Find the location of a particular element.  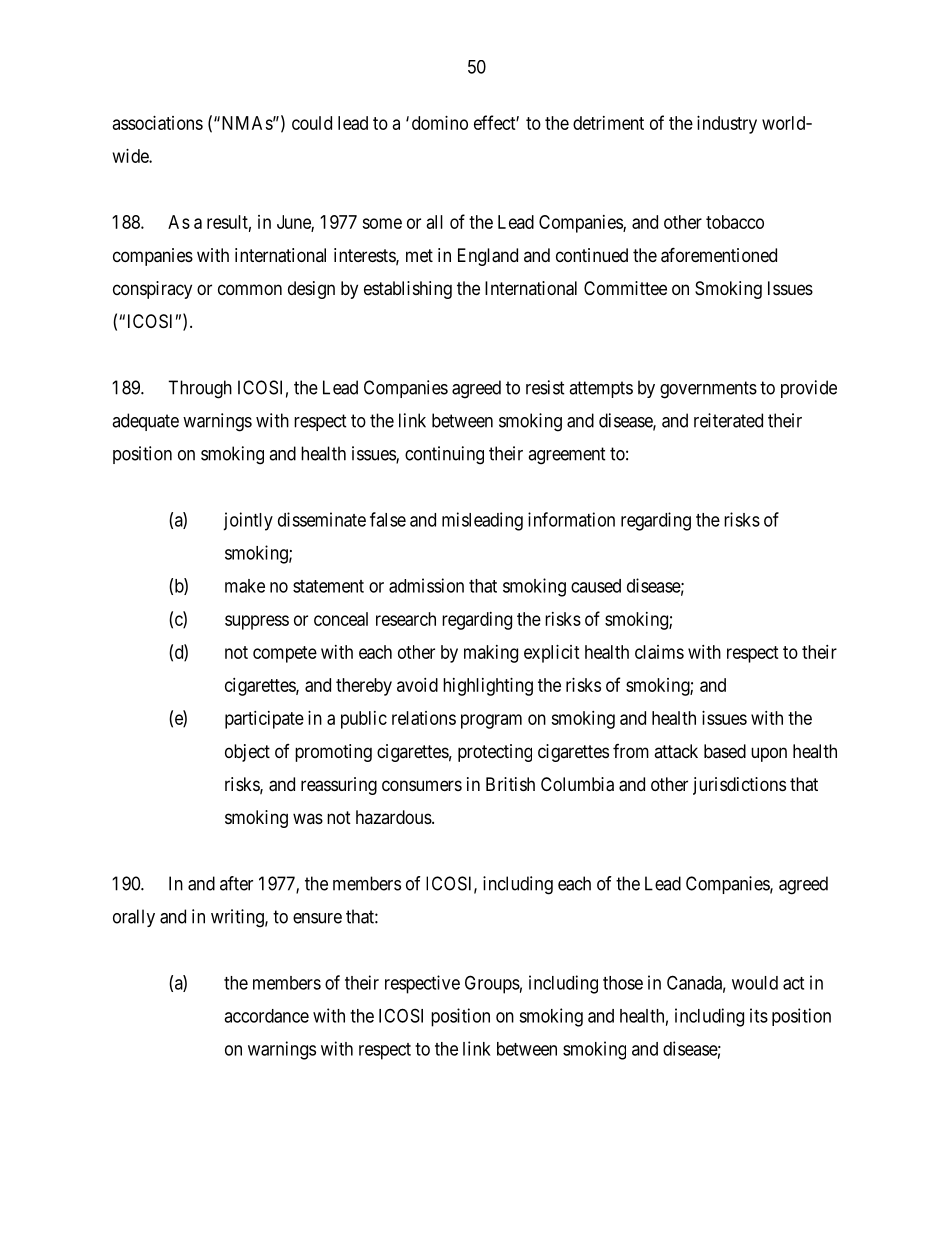

accordance is located at coordinates (266, 1016).
